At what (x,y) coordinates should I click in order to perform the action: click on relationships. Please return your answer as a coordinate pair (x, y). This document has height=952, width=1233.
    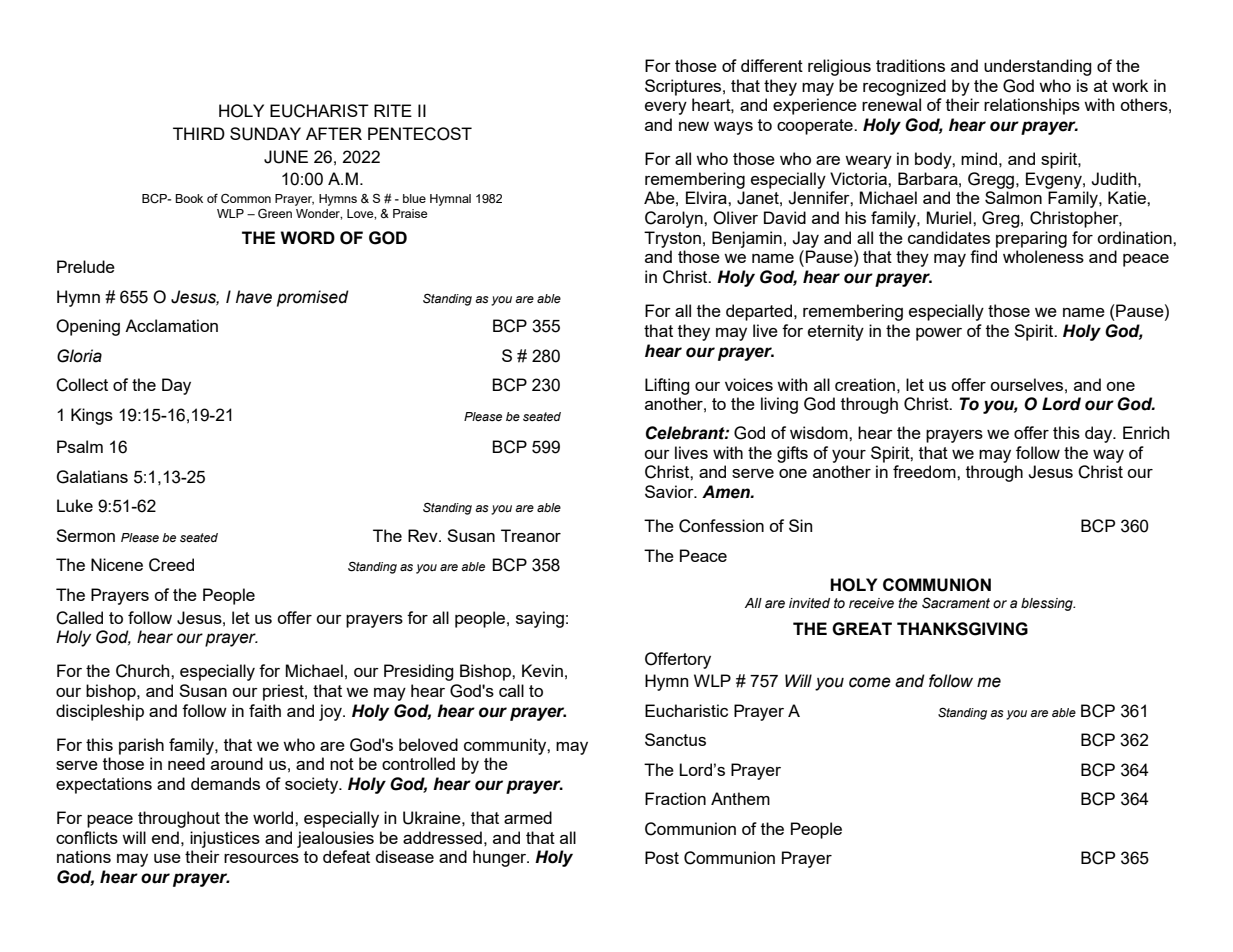
    Looking at the image, I should click on (1032, 106).
